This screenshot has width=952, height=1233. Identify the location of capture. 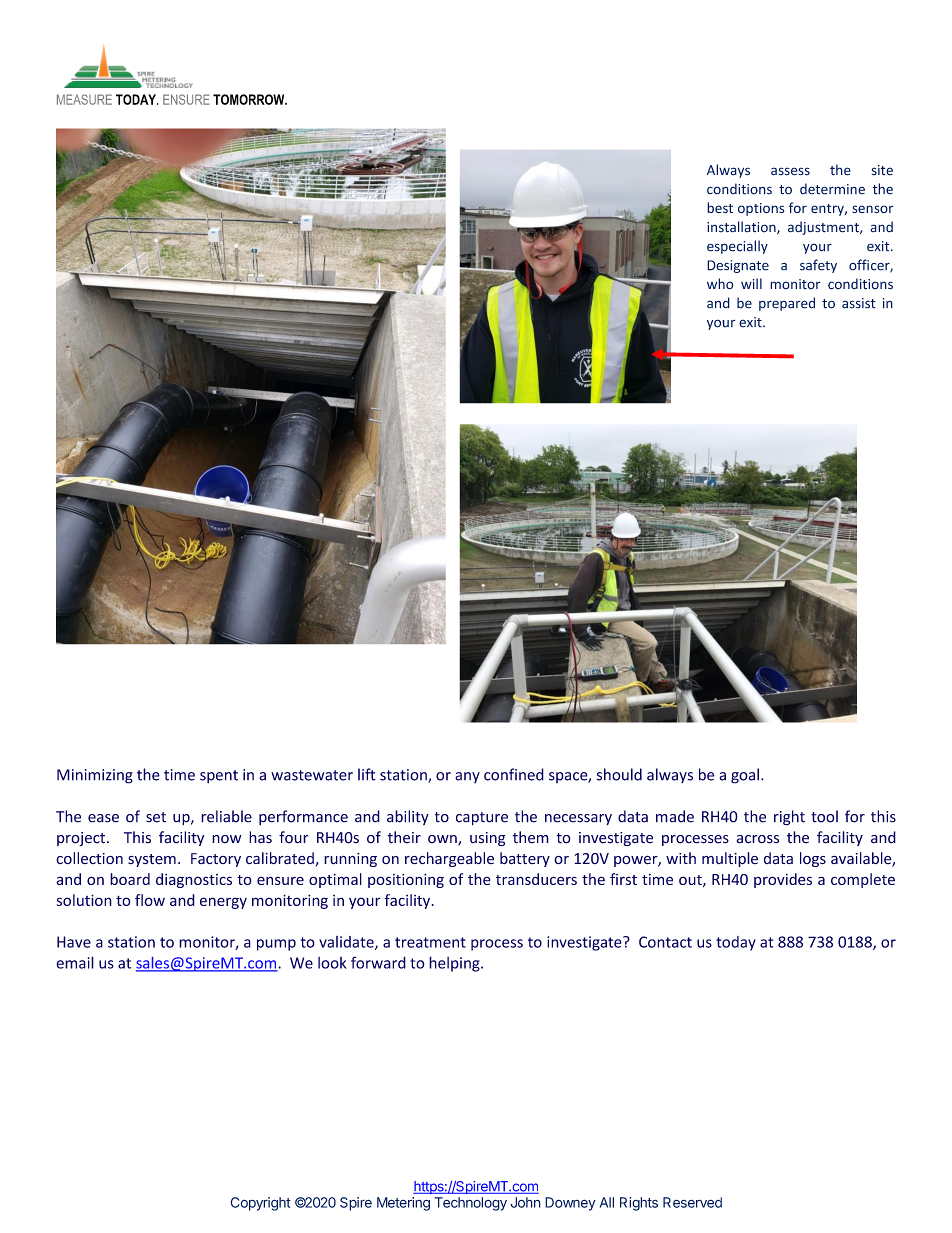
(482, 819).
